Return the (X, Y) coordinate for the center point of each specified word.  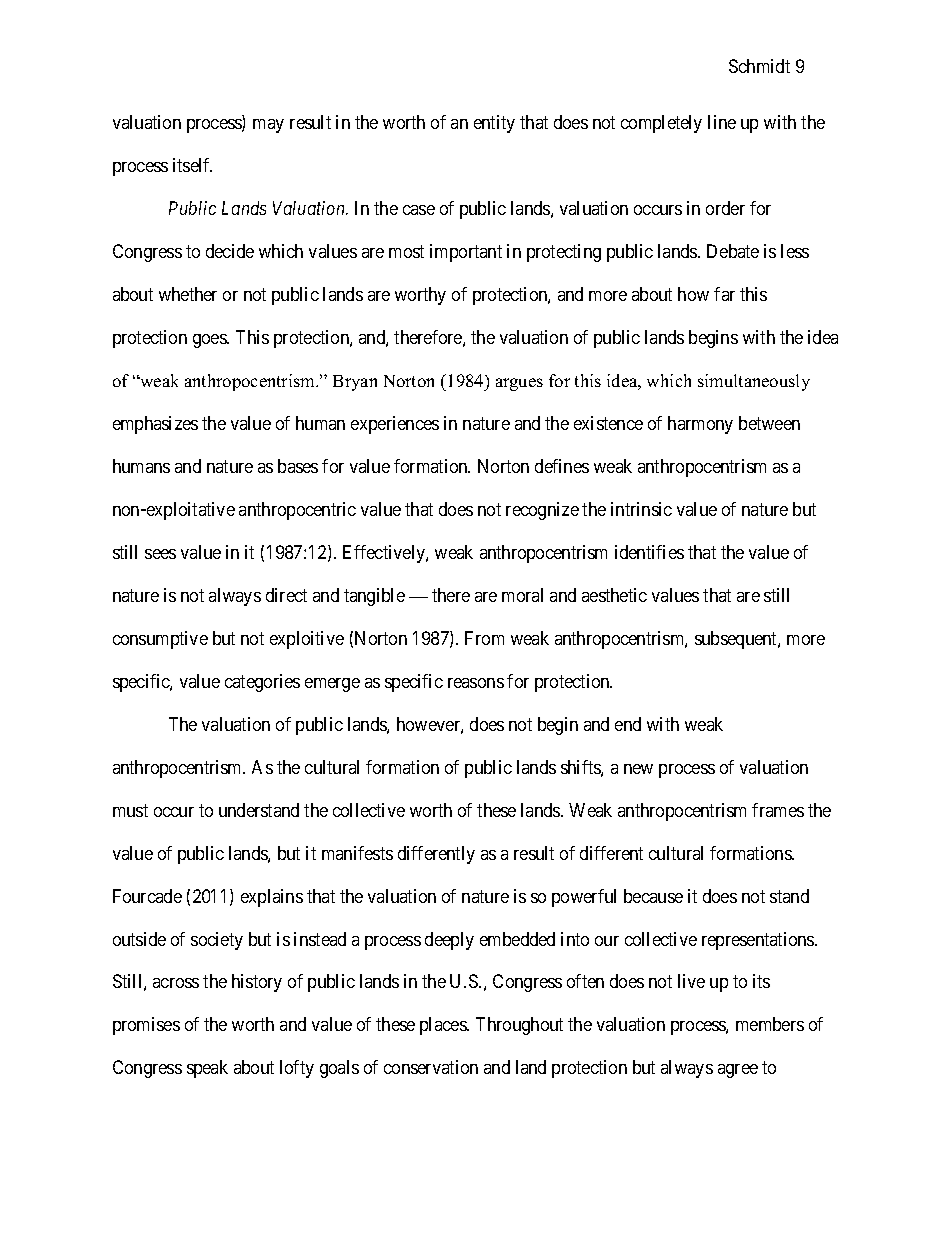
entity (494, 124)
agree (738, 1071)
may (268, 126)
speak (207, 1069)
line (722, 122)
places (444, 1026)
